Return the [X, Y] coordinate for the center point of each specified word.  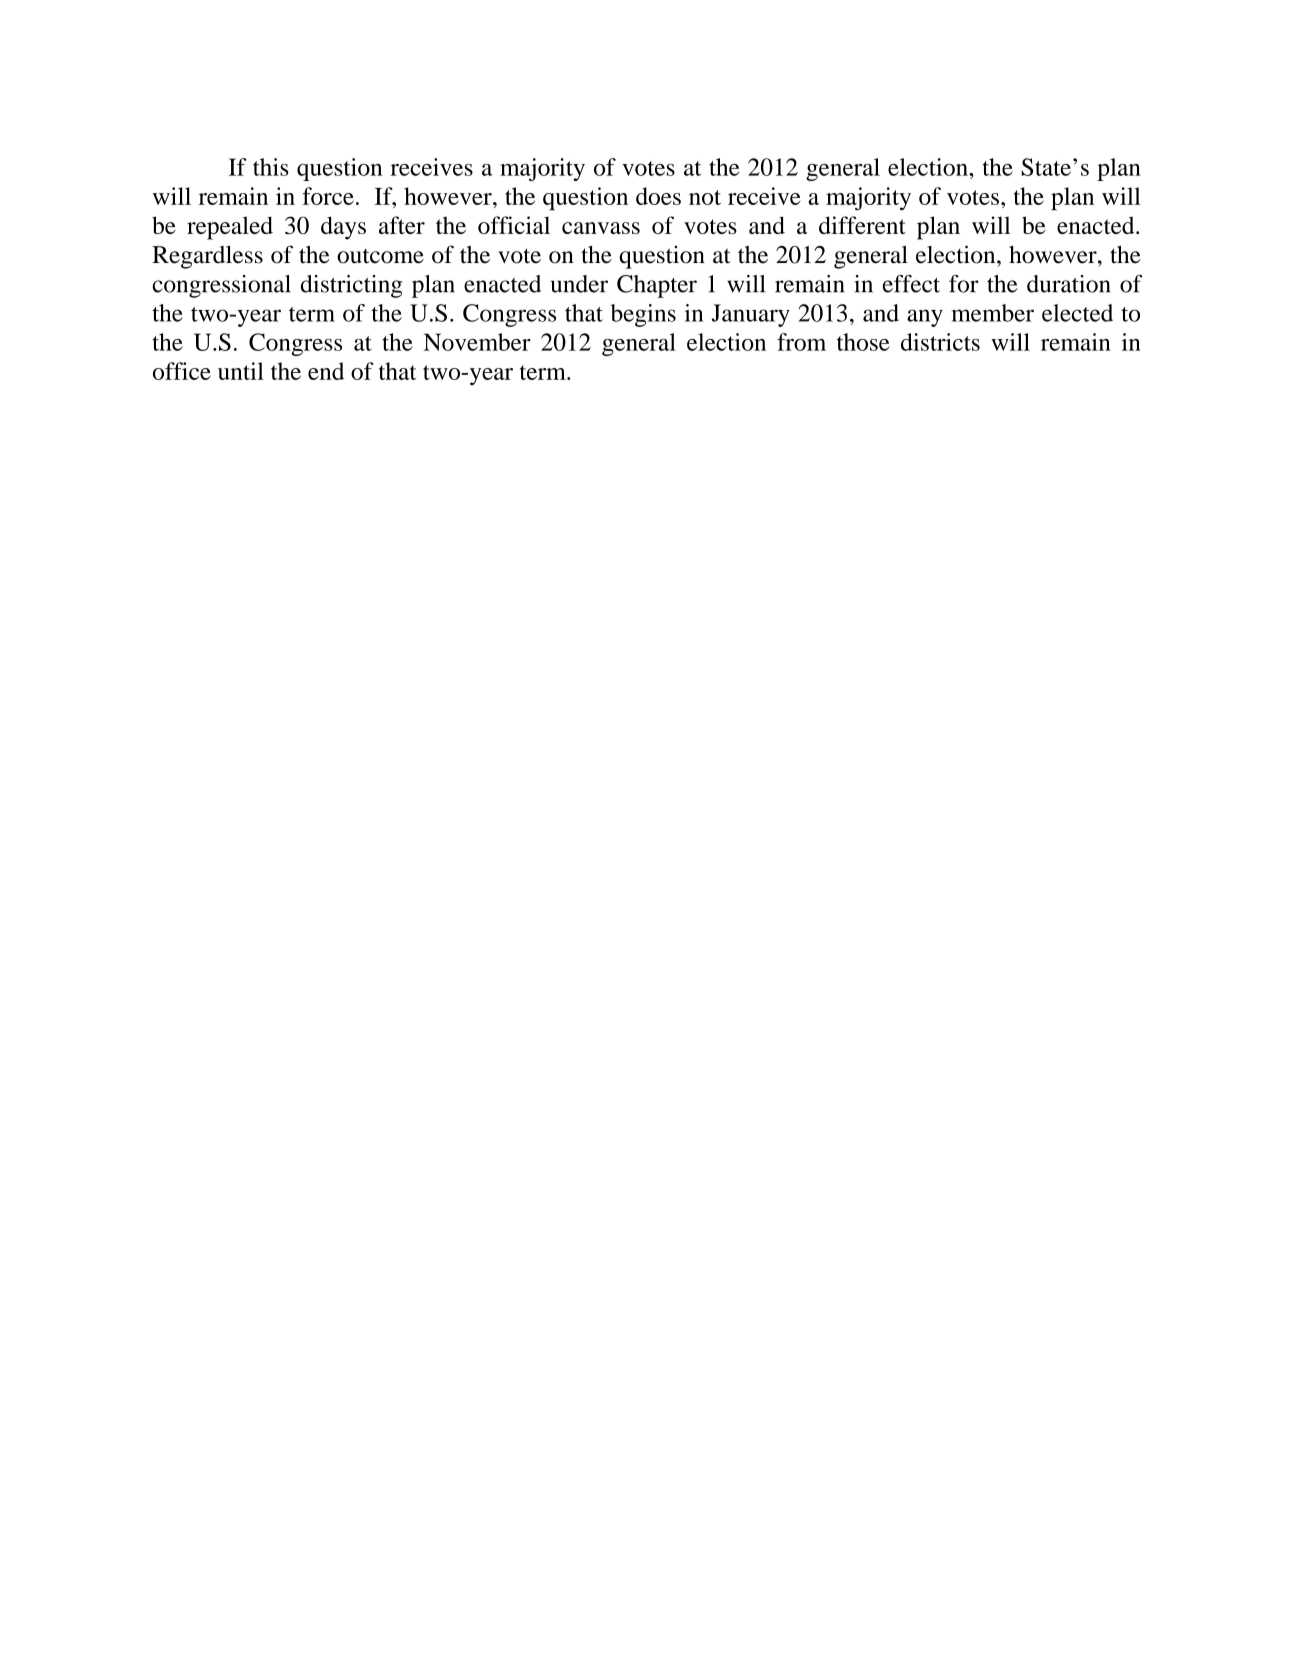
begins [643, 315]
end [326, 371]
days [343, 228]
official [514, 225]
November [477, 342]
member [993, 313]
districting [351, 286]
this [271, 167]
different [862, 225]
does [658, 196]
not [705, 197]
